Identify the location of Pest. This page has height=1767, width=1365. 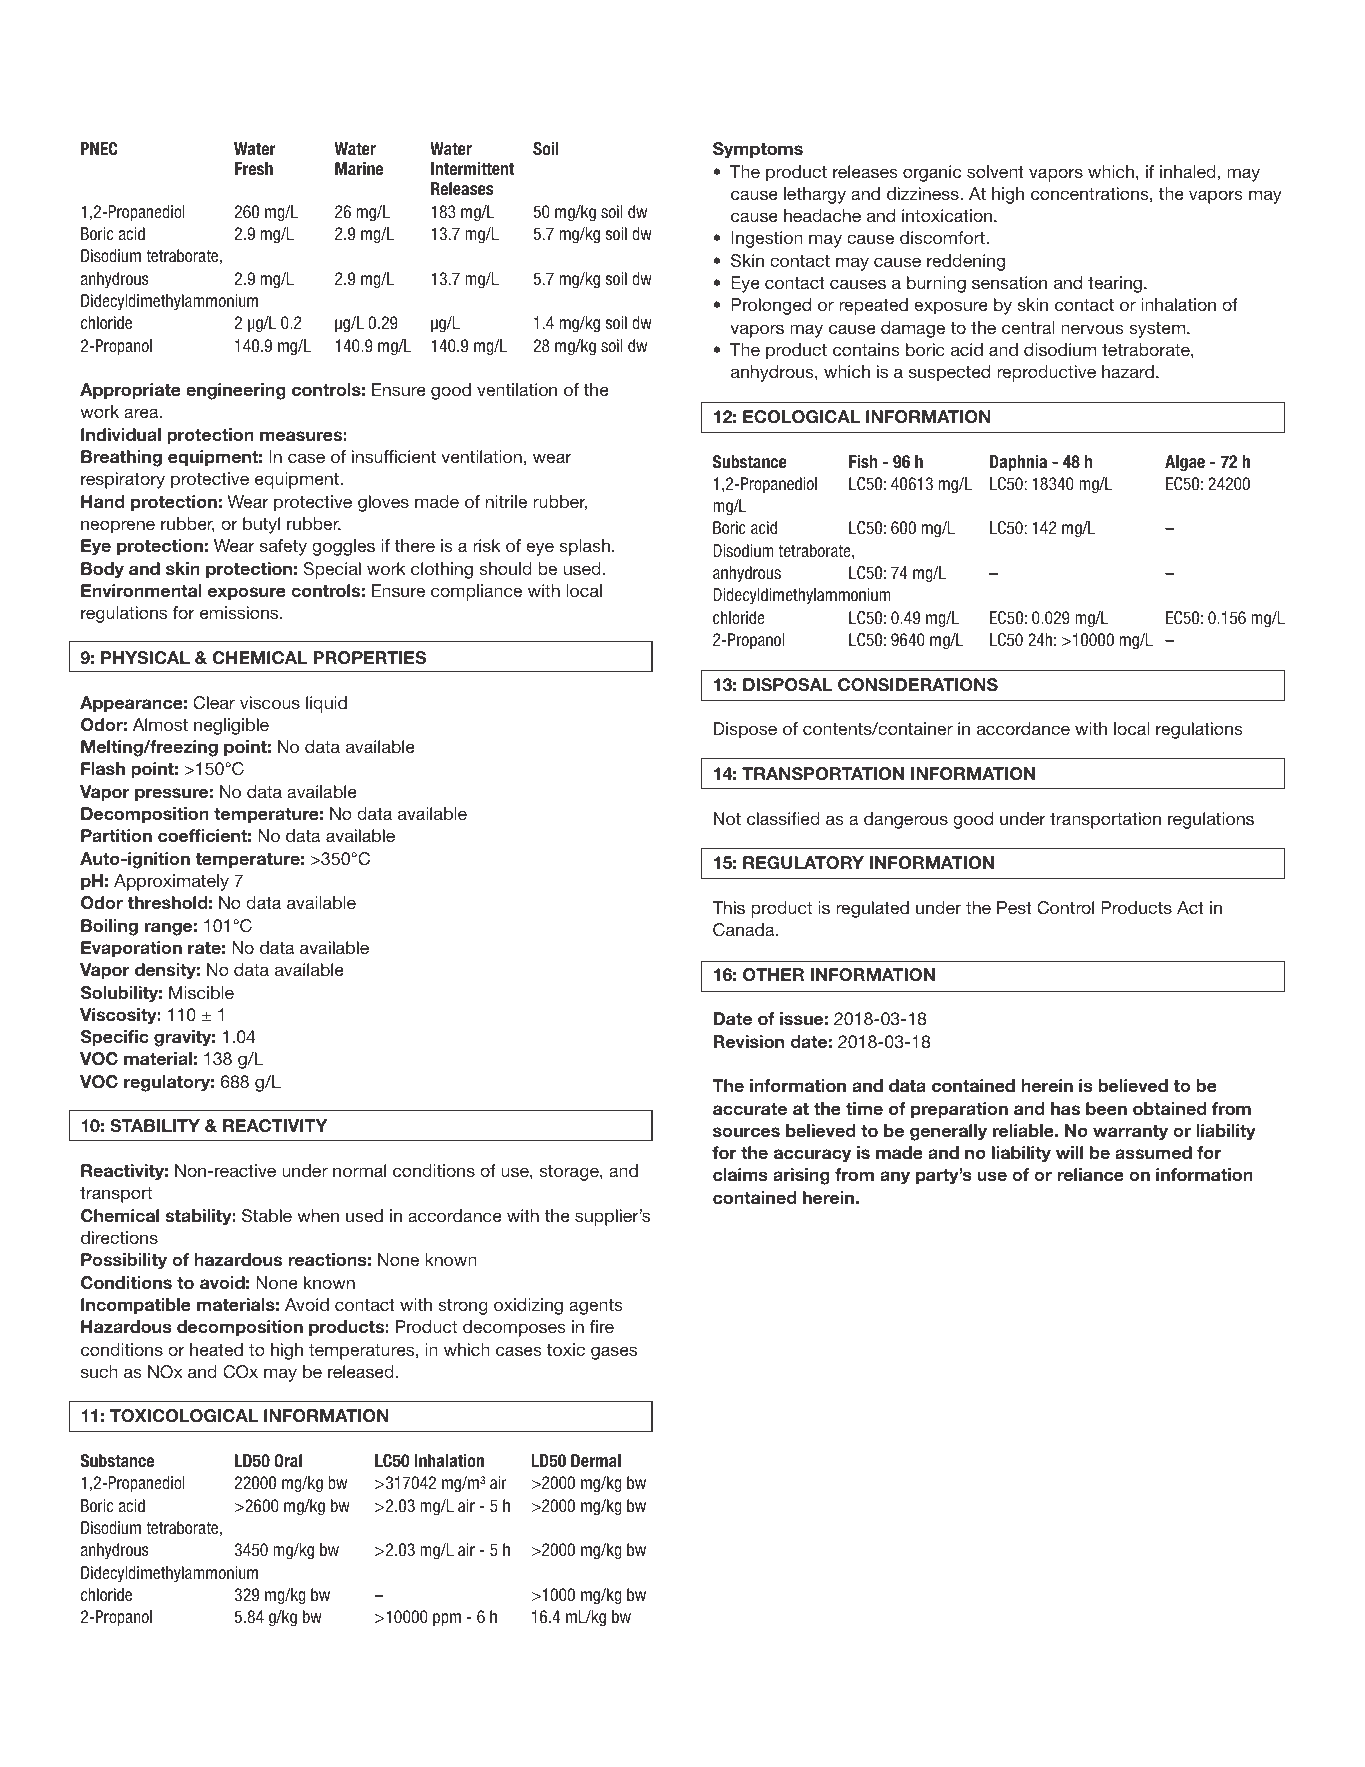
(1014, 907).
